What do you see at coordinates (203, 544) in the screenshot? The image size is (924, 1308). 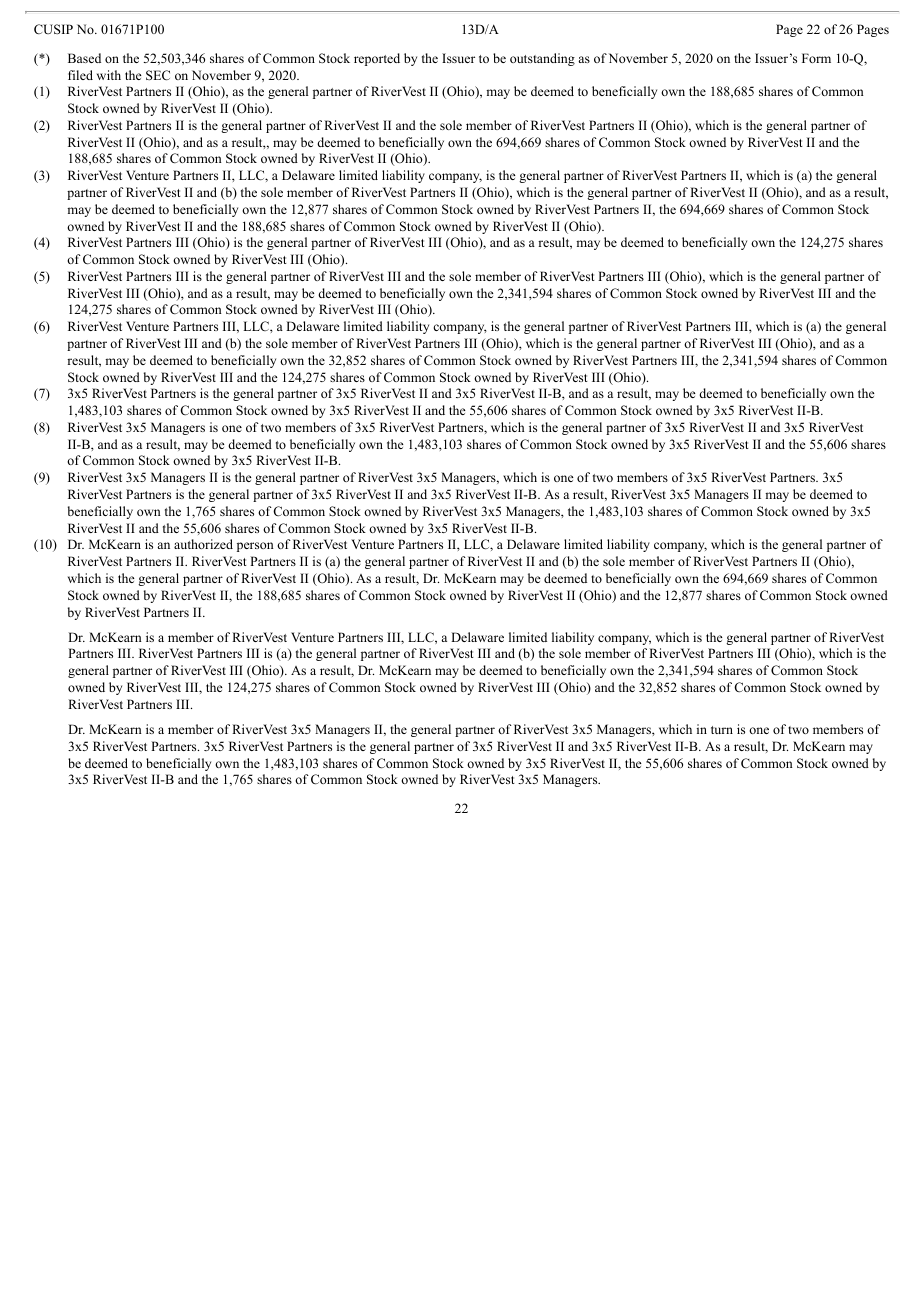 I see `authorized` at bounding box center [203, 544].
